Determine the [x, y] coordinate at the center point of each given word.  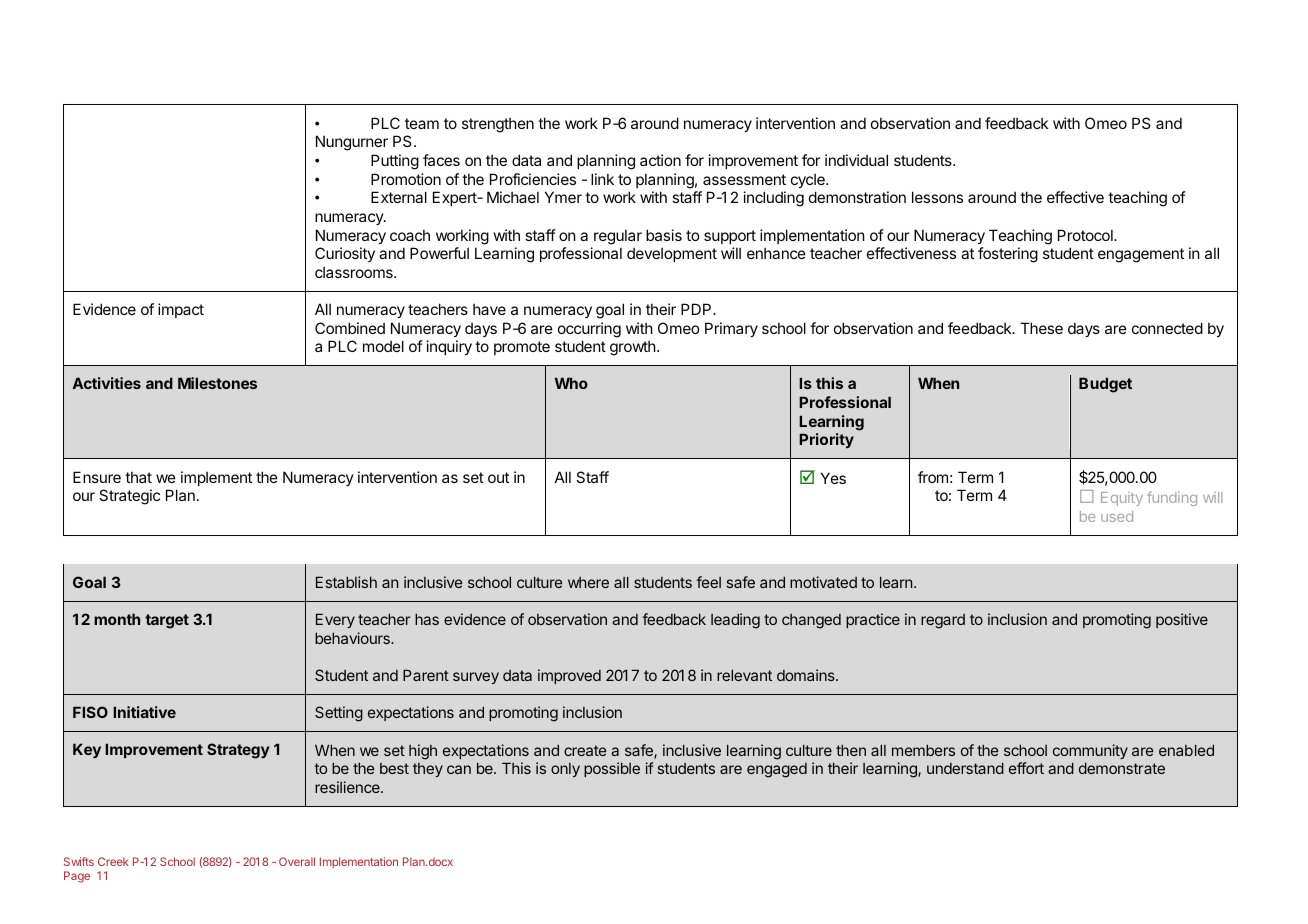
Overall [297, 861]
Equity [1122, 499]
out [498, 477]
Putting [395, 162]
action [660, 160]
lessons [937, 197]
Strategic [129, 497]
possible [612, 769]
